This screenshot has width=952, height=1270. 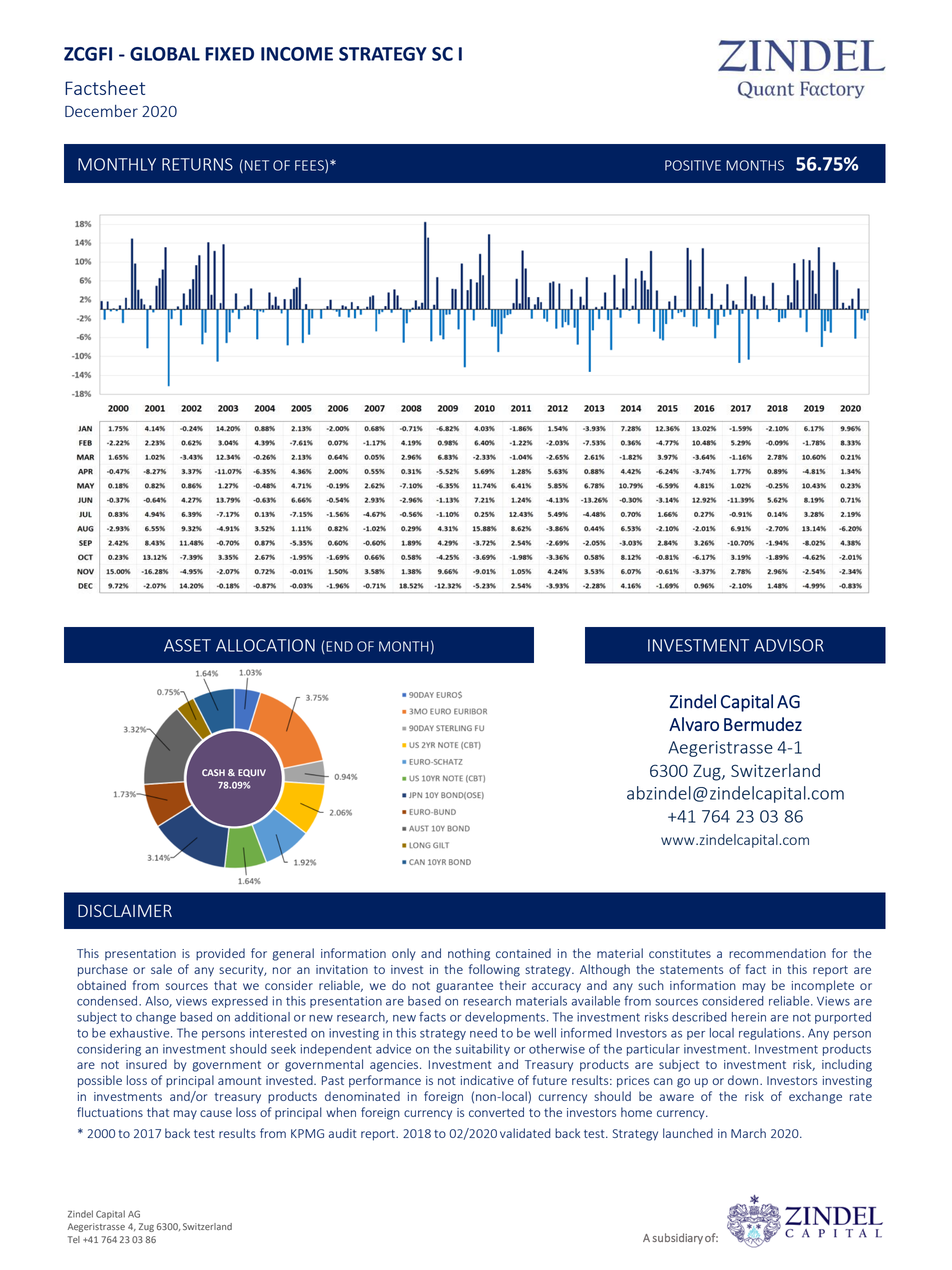 I want to click on GLOBAL, so click(x=165, y=54).
